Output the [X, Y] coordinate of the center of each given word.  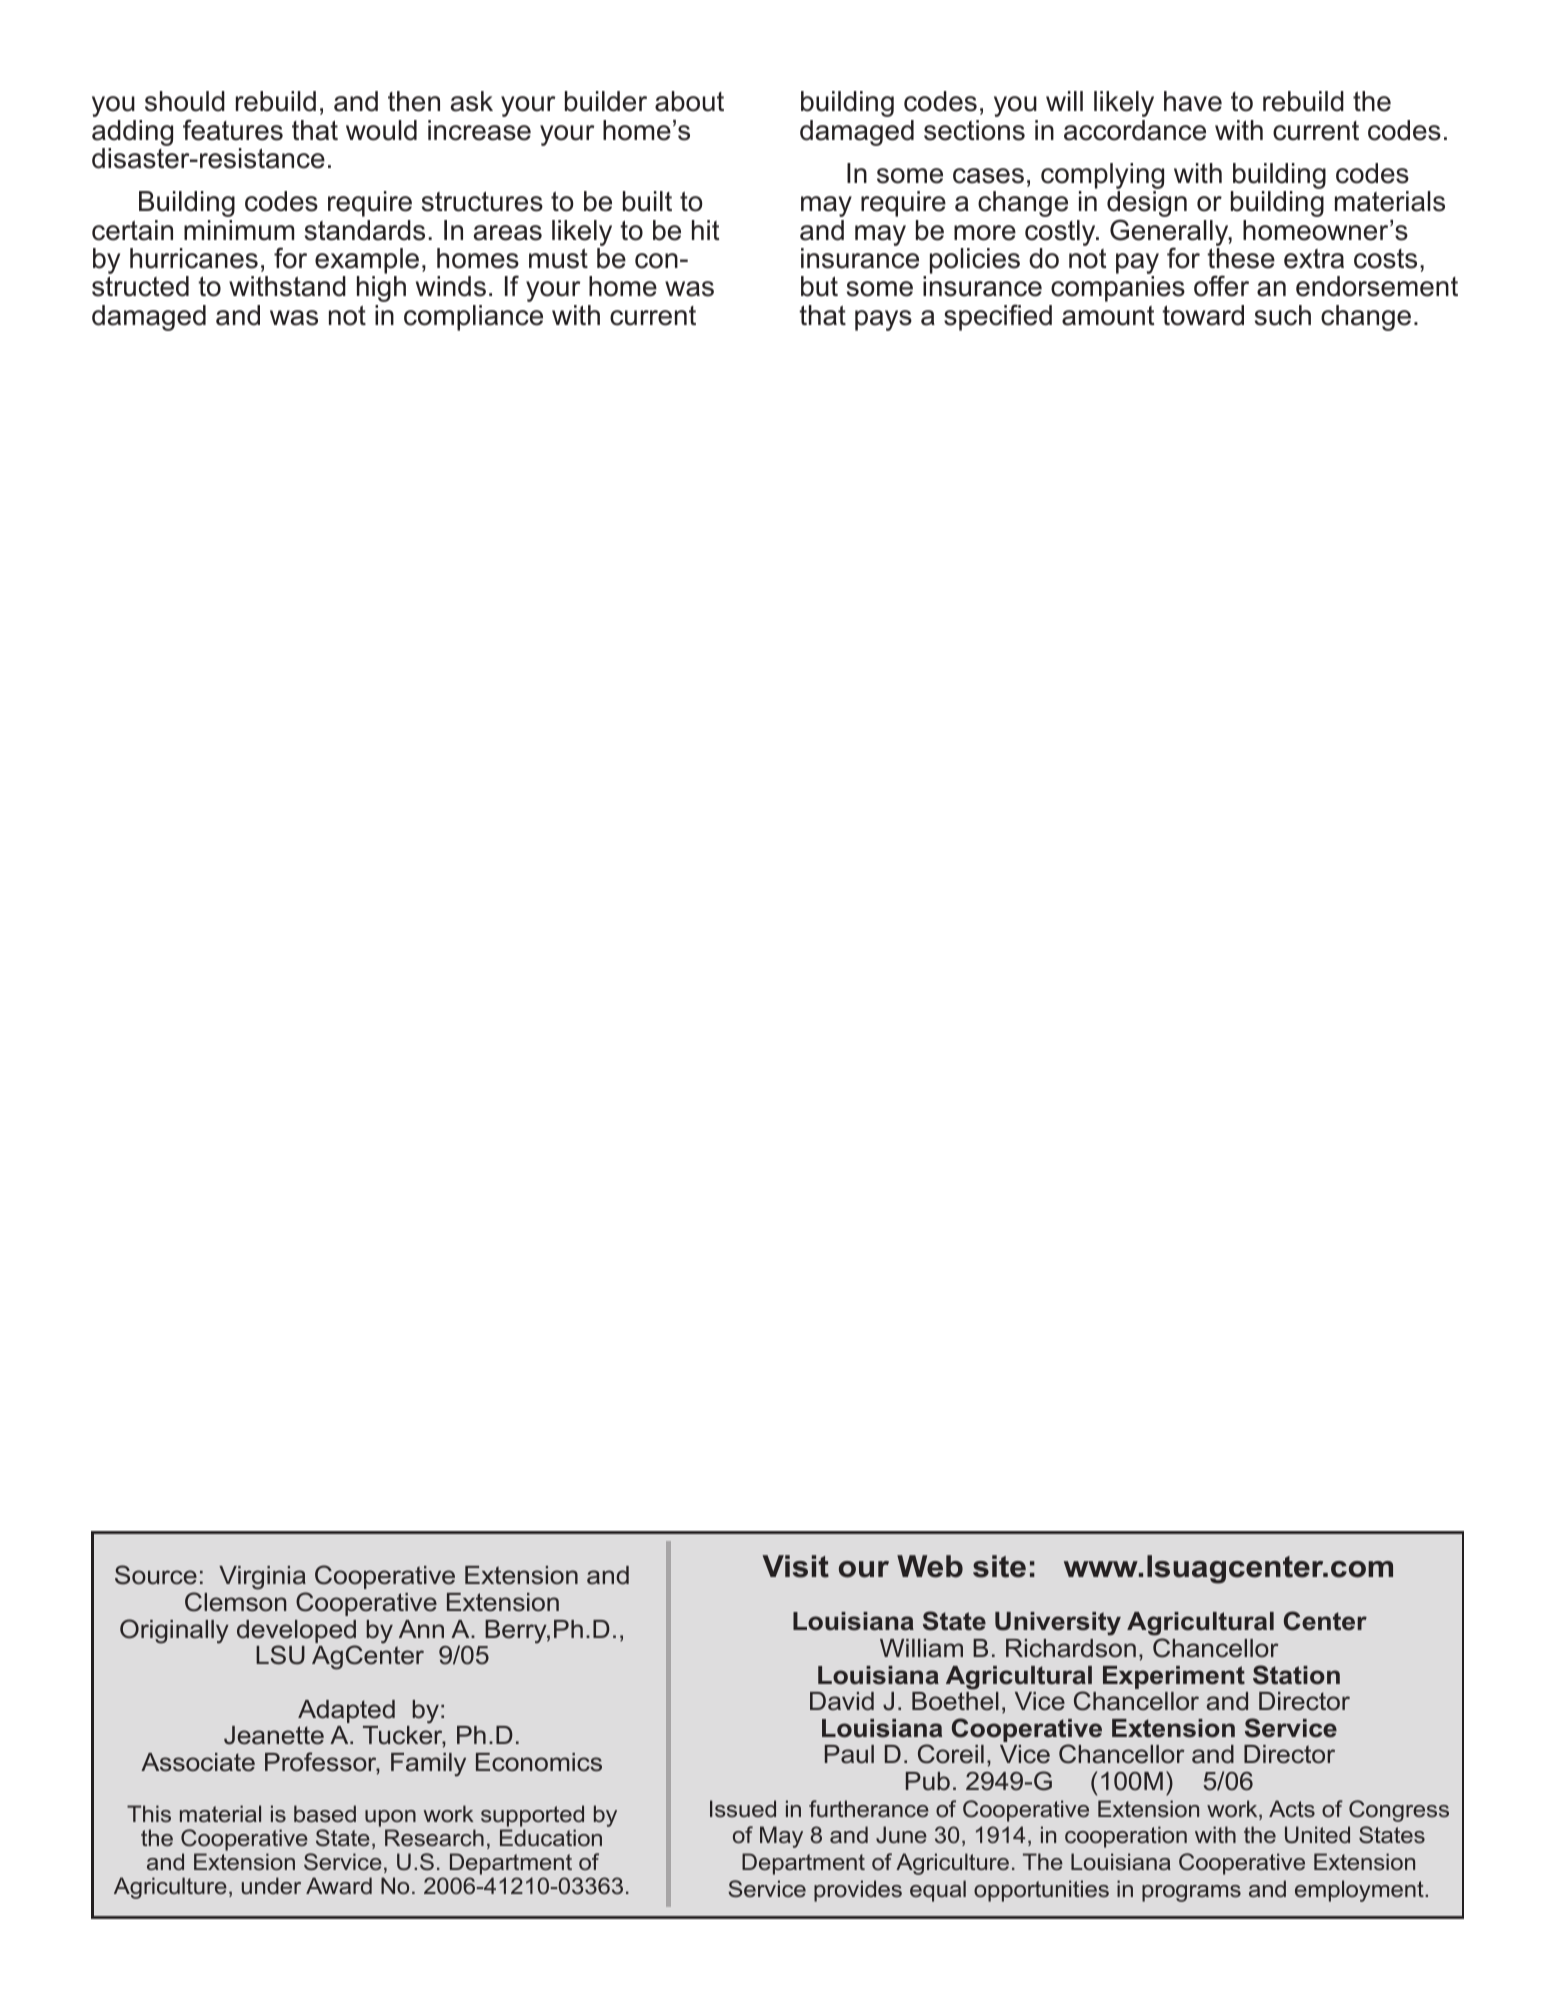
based [325, 1813]
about [689, 101]
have [1193, 101]
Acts [1292, 1808]
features [233, 130]
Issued [743, 1808]
